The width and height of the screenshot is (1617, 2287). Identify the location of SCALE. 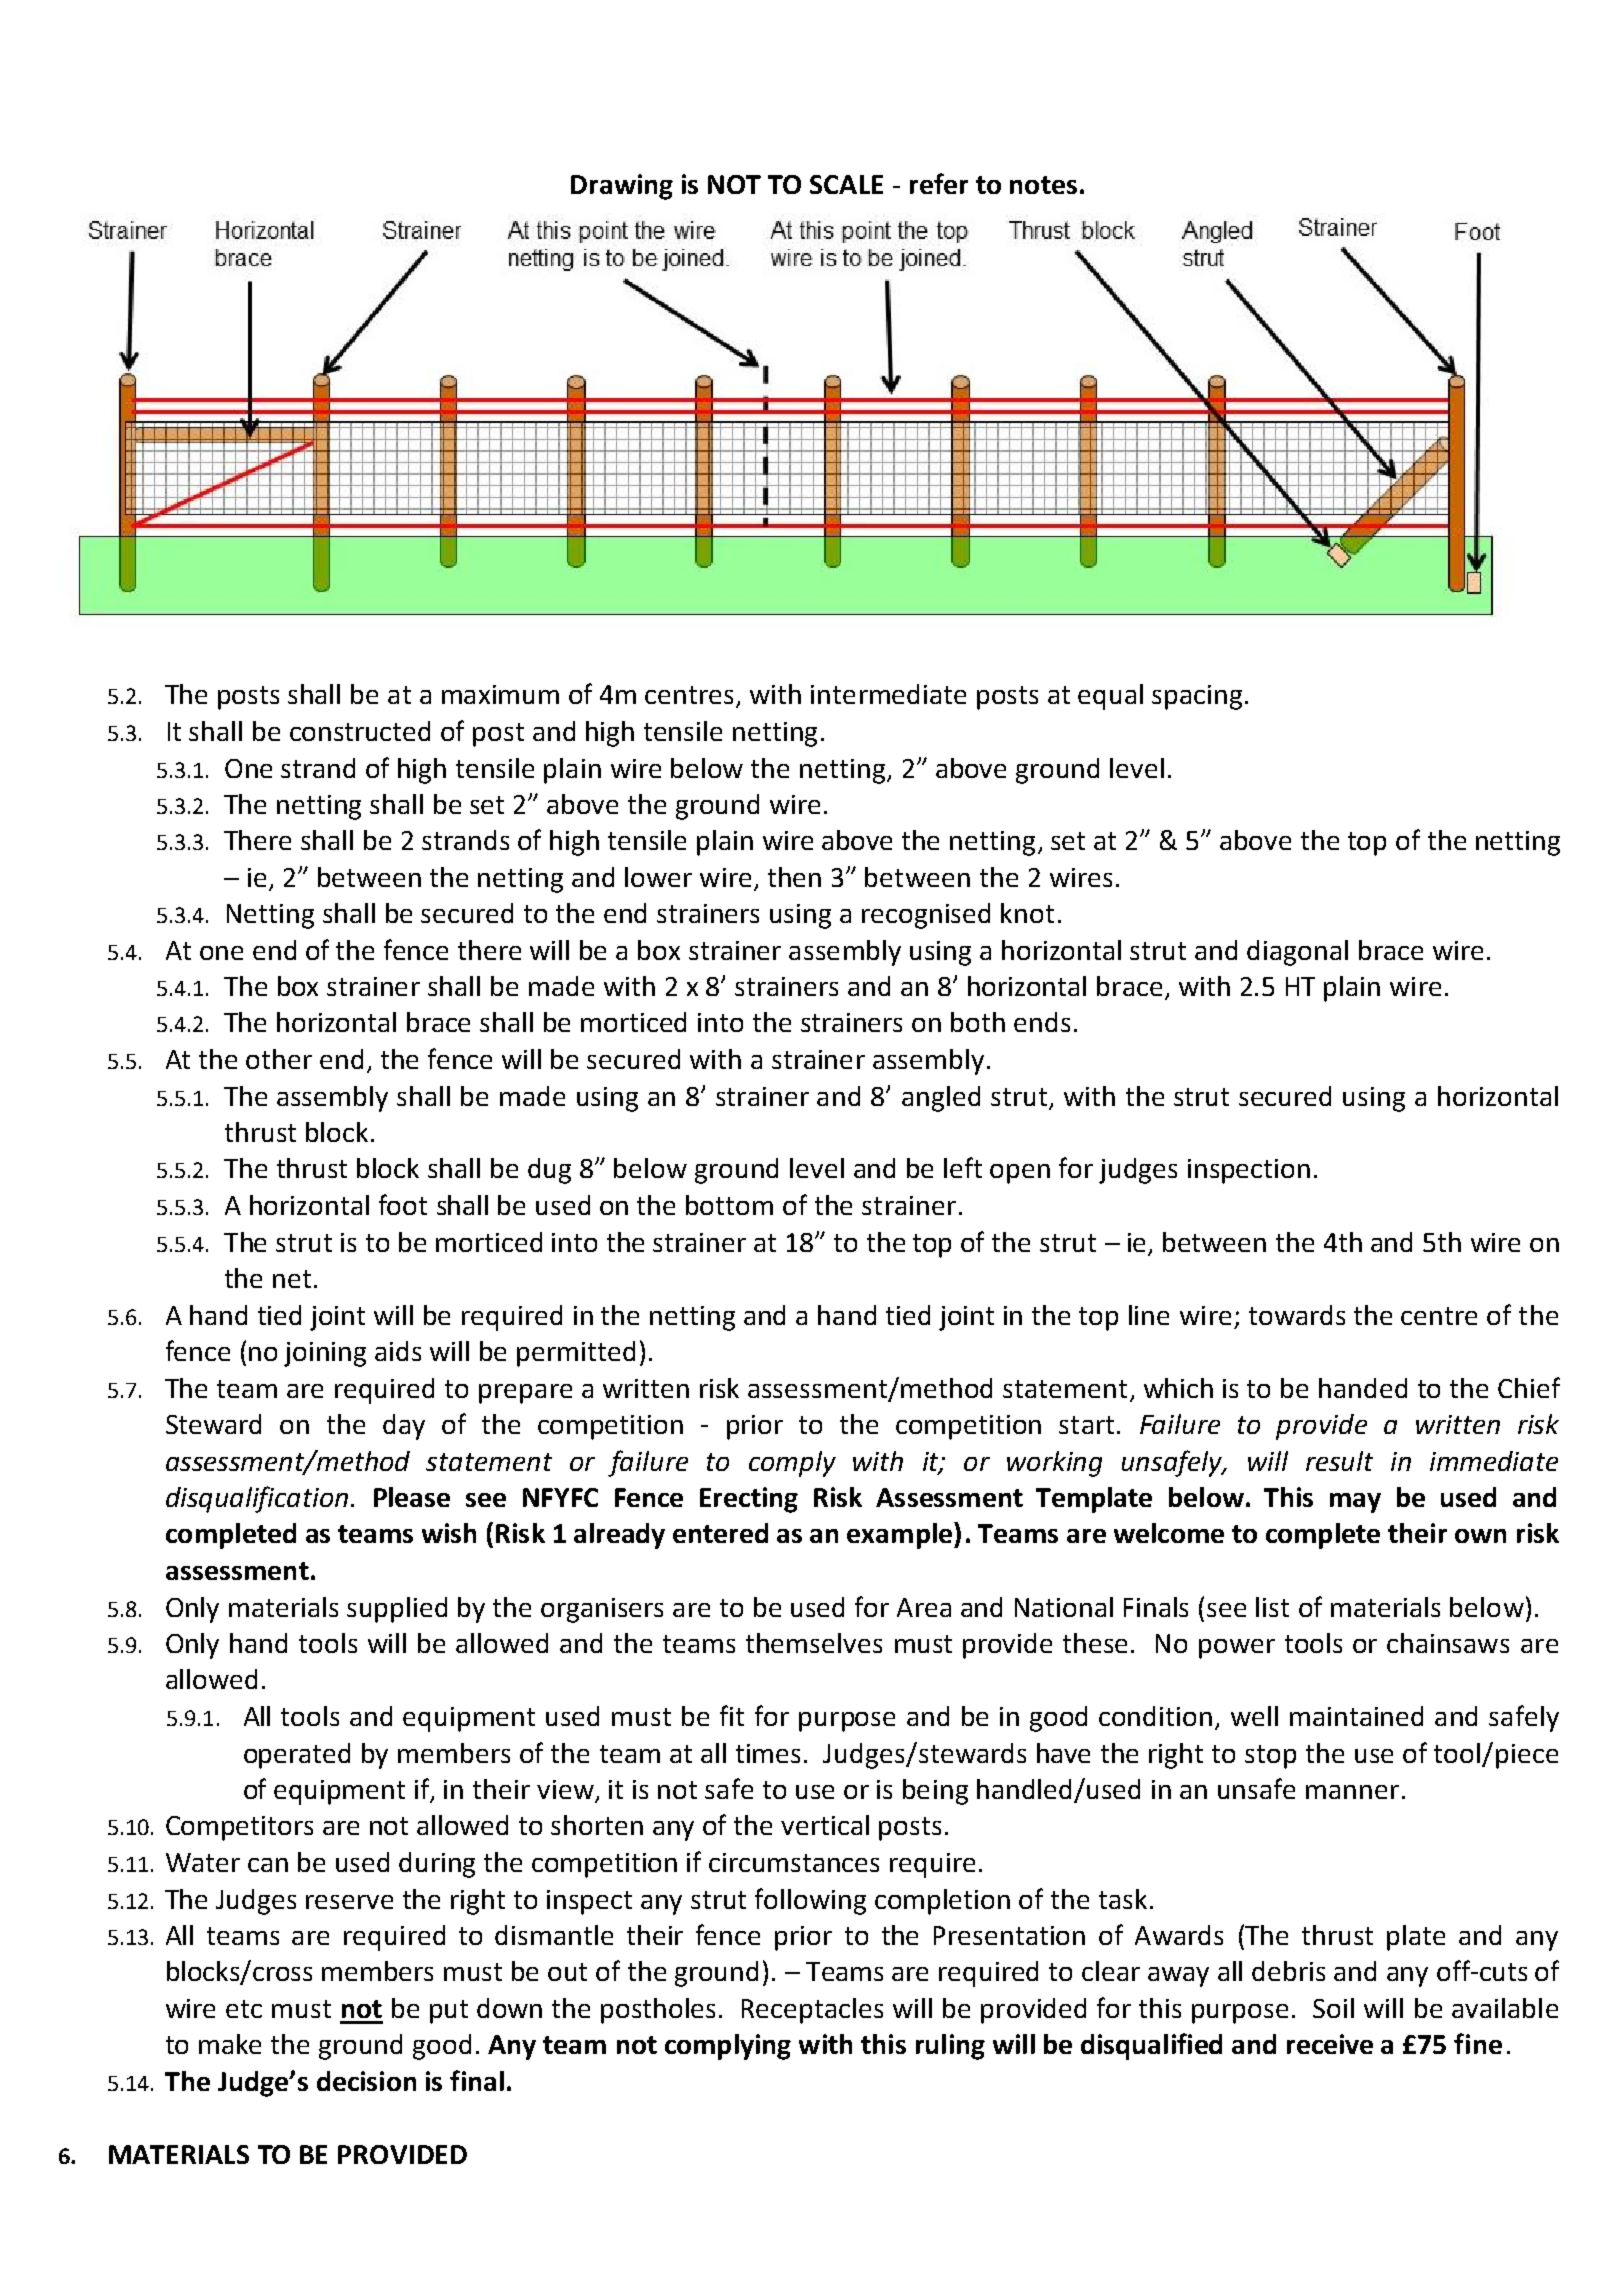
(846, 184).
